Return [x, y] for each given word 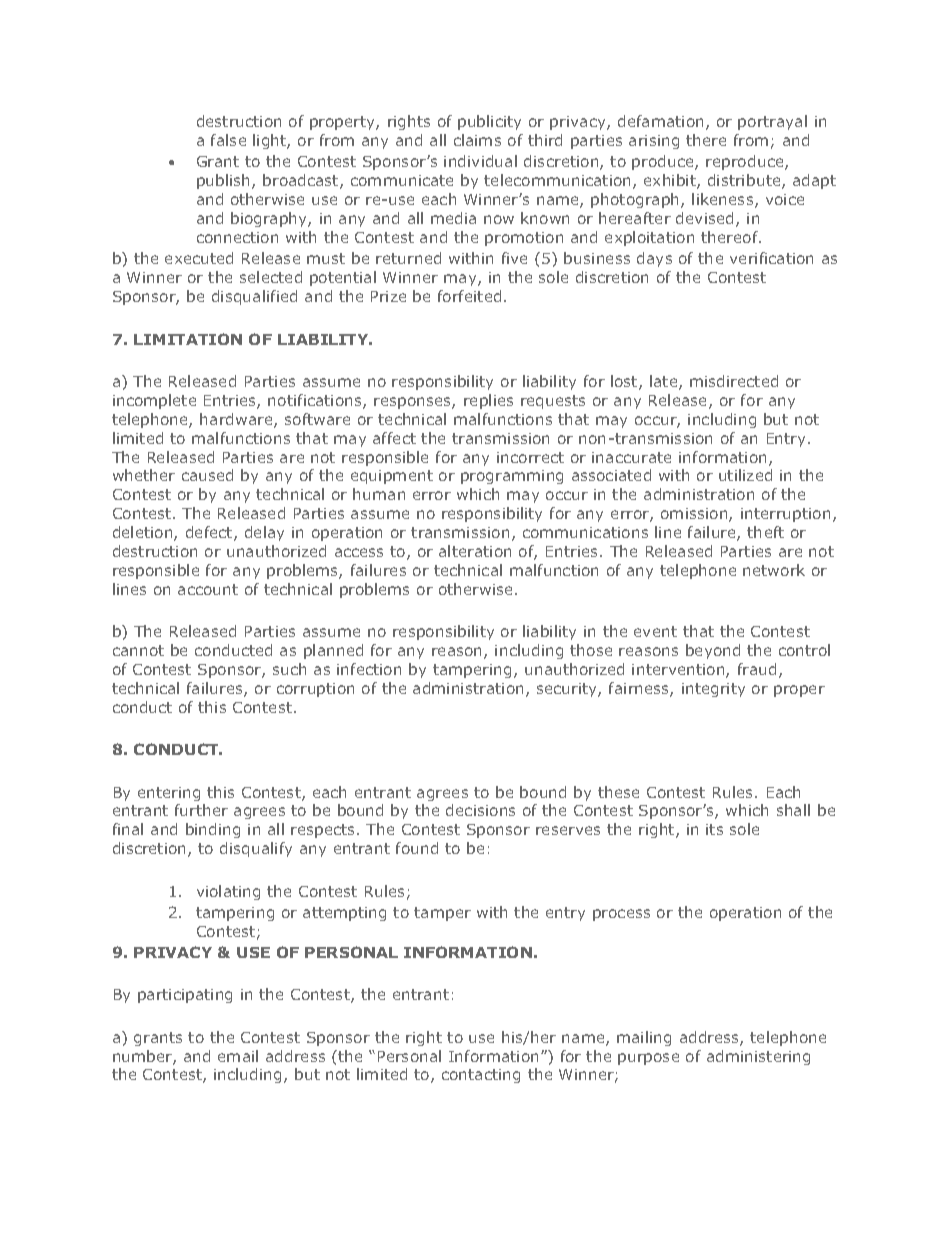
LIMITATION [188, 339]
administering [758, 1057]
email [238, 1056]
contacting [481, 1076]
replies [488, 401]
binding [213, 830]
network [774, 570]
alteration [475, 551]
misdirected [734, 381]
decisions [480, 810]
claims [477, 140]
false [228, 140]
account [208, 589]
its [714, 829]
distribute [745, 181]
